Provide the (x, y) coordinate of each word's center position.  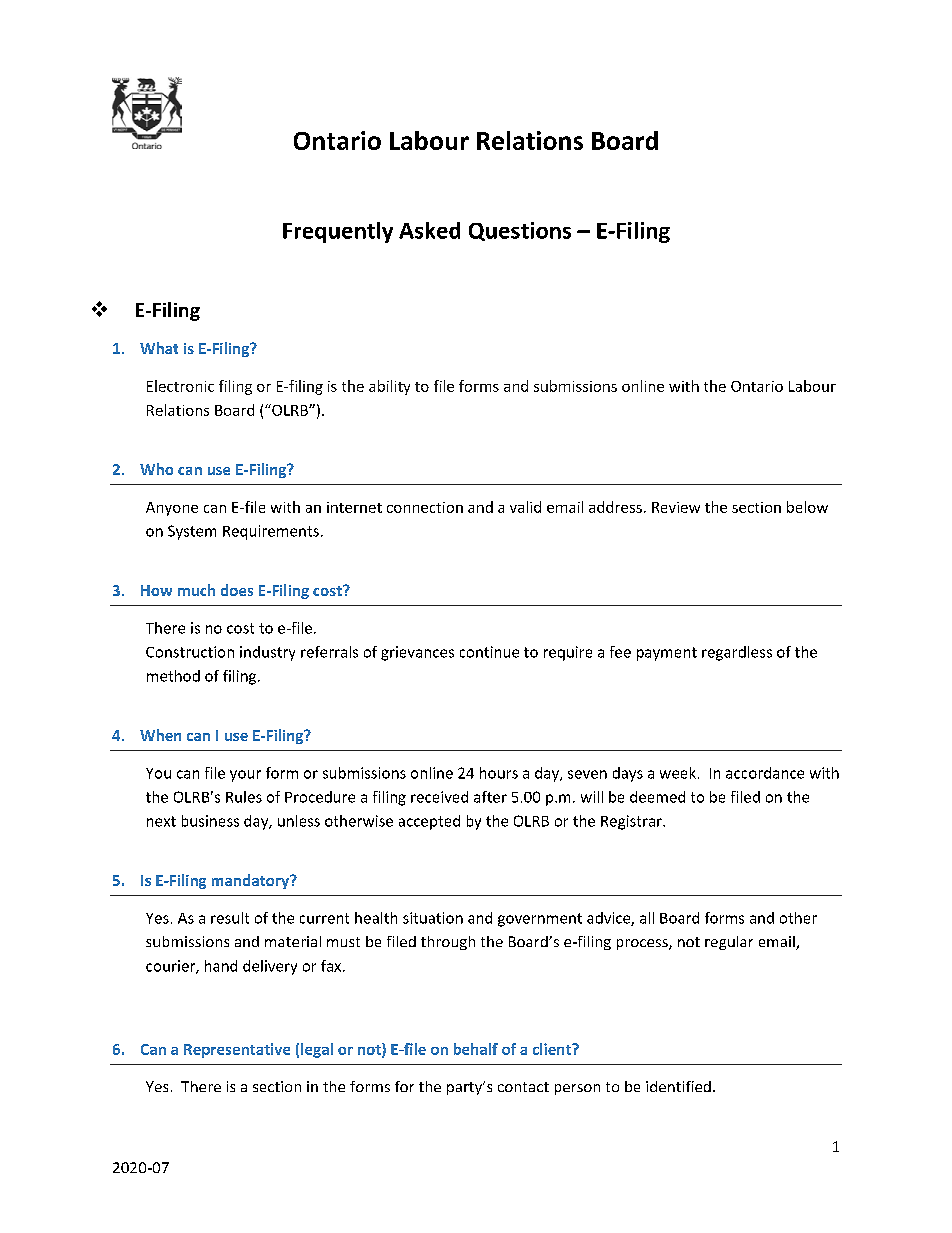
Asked (429, 230)
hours (499, 773)
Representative (237, 1050)
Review (676, 507)
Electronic (180, 386)
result (230, 918)
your (245, 776)
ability (389, 387)
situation (433, 918)
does (237, 590)
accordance (765, 773)
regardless (737, 653)
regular (729, 943)
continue (489, 652)
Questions (520, 231)
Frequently (338, 232)
